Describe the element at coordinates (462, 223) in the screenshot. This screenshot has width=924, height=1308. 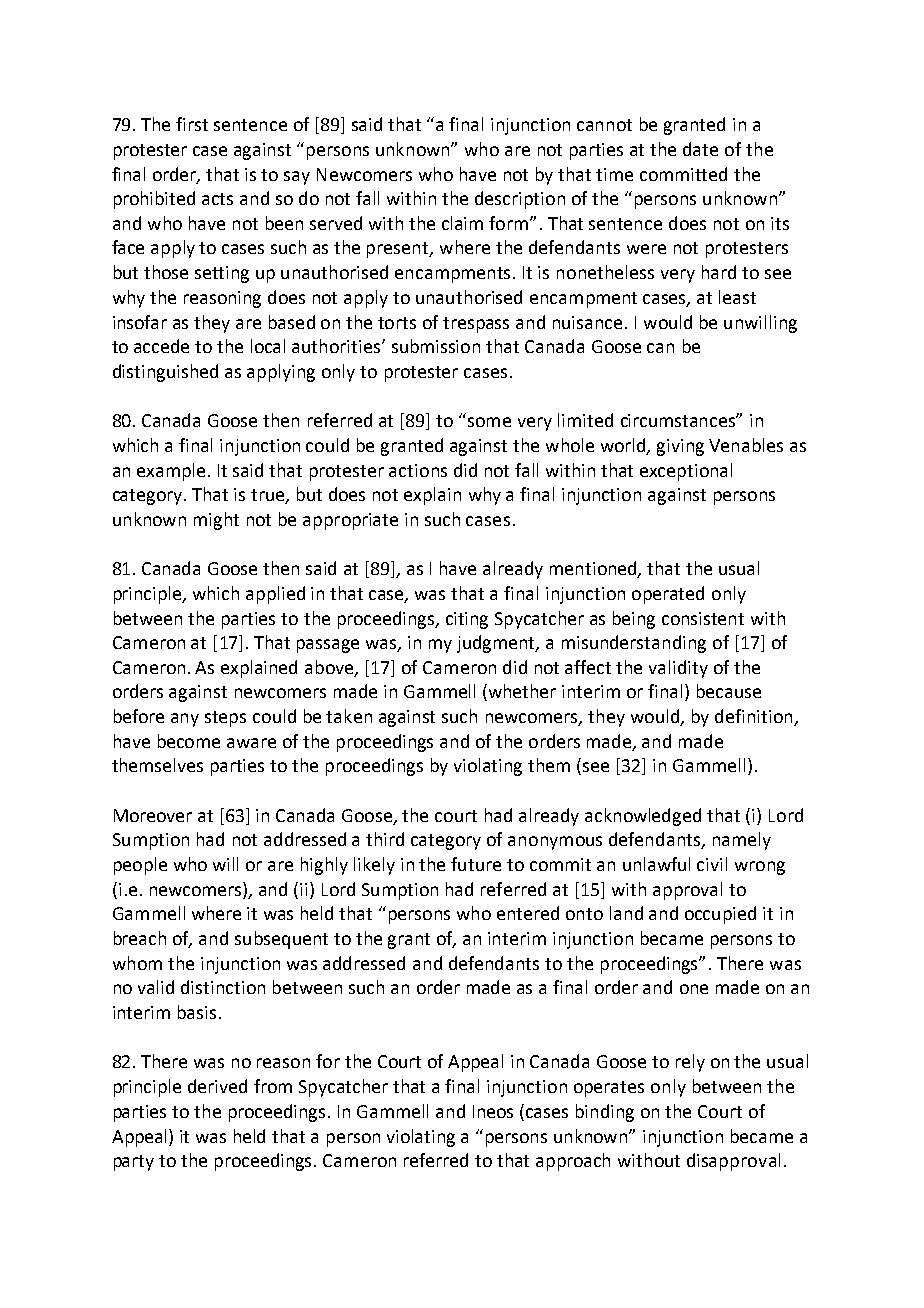
I see `claim` at that location.
